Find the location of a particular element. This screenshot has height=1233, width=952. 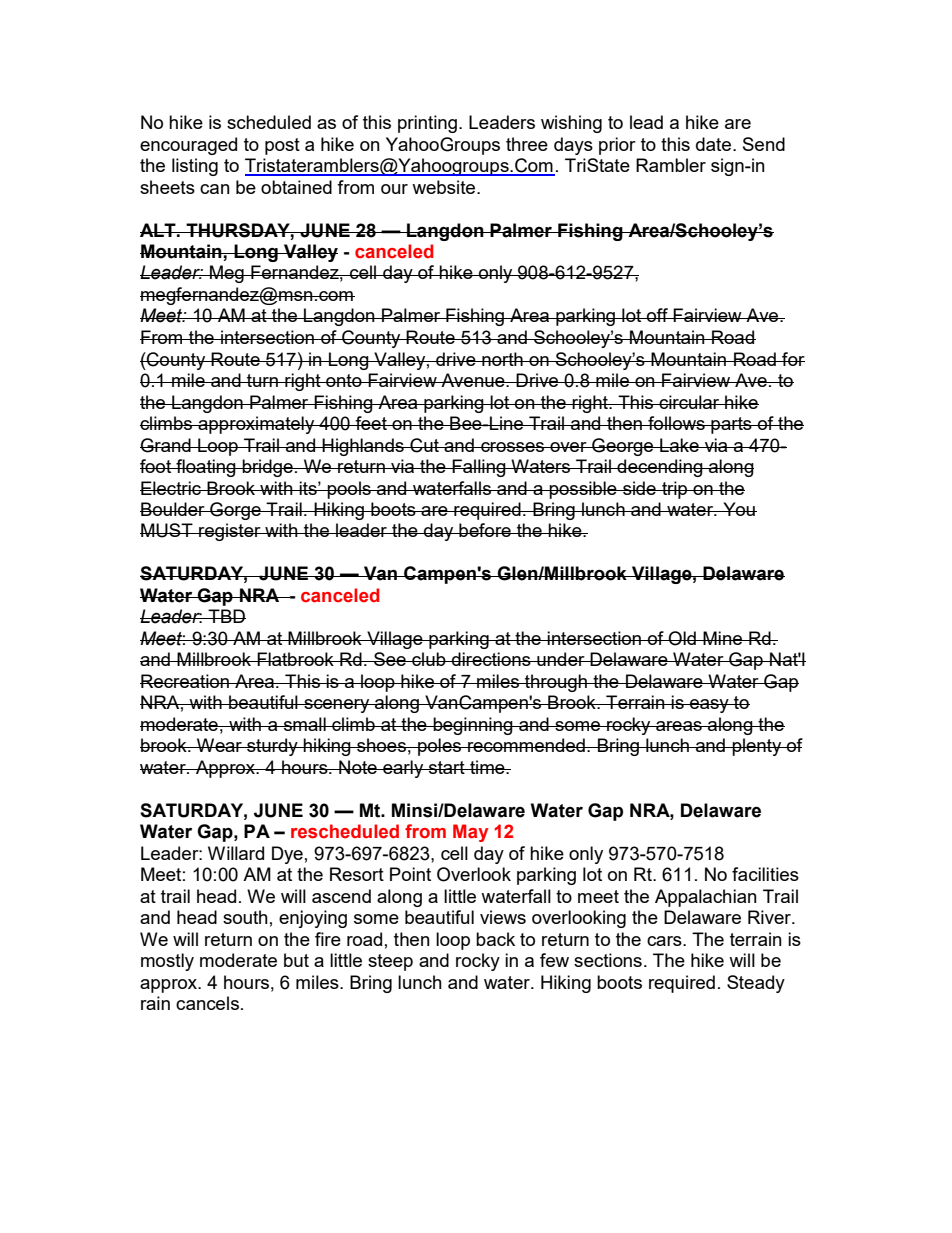

plenty is located at coordinates (757, 747).
